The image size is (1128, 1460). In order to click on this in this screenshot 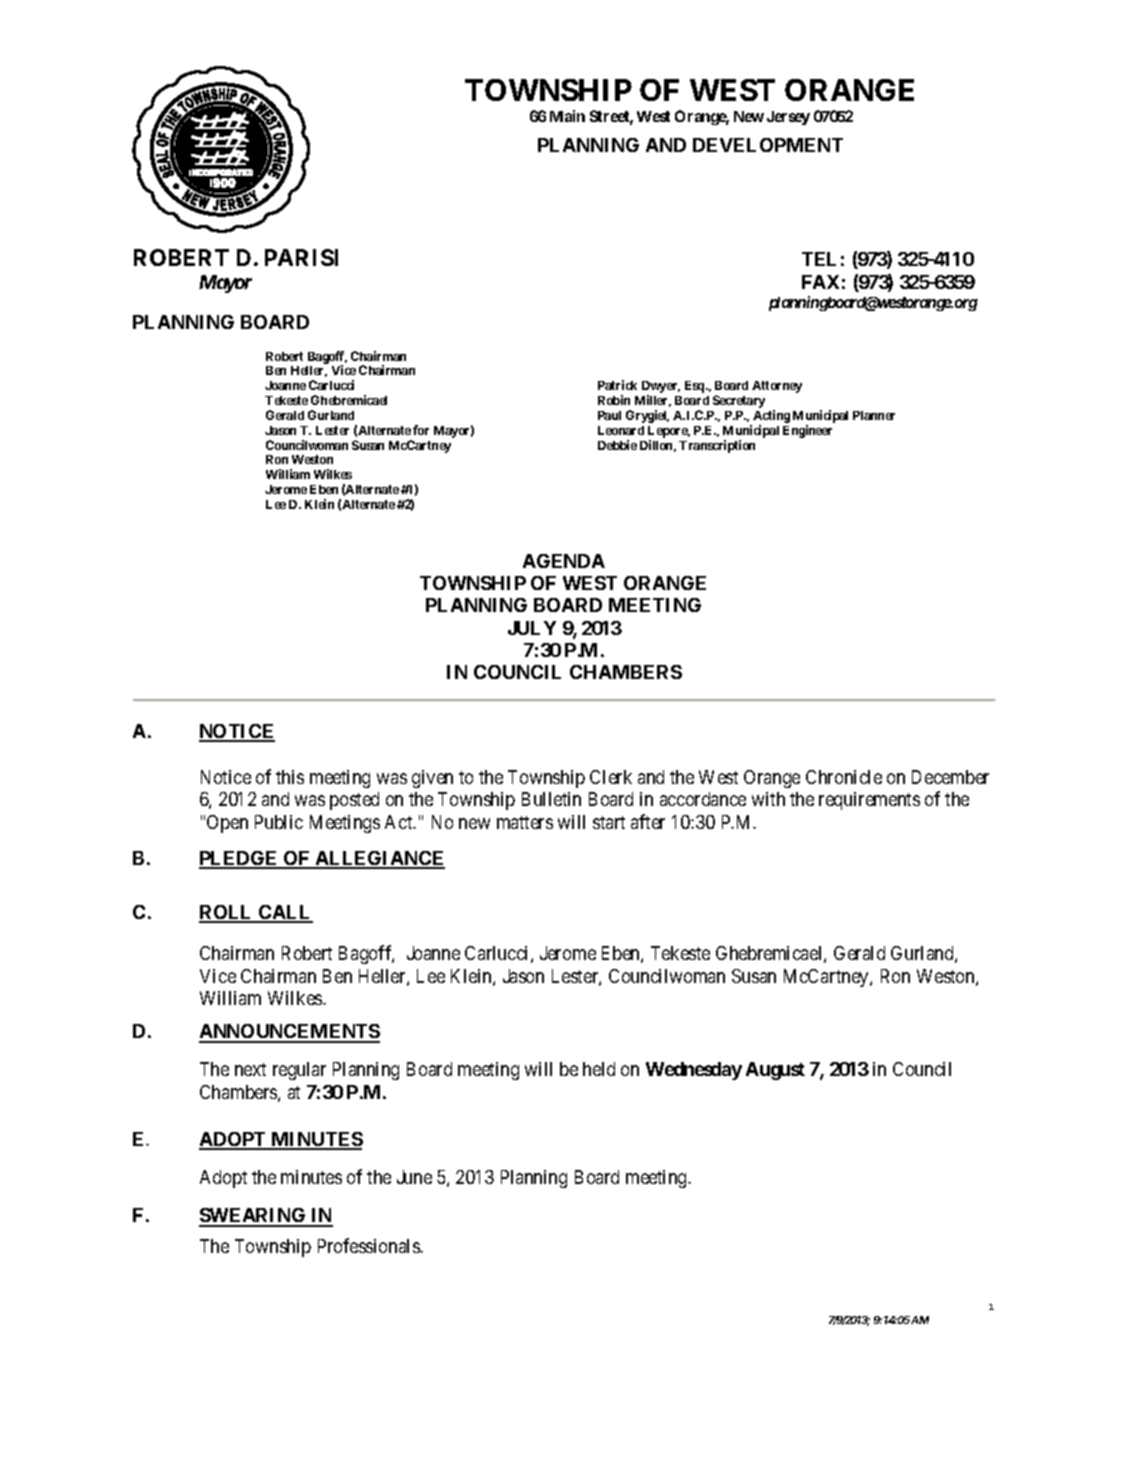, I will do `click(290, 777)`.
